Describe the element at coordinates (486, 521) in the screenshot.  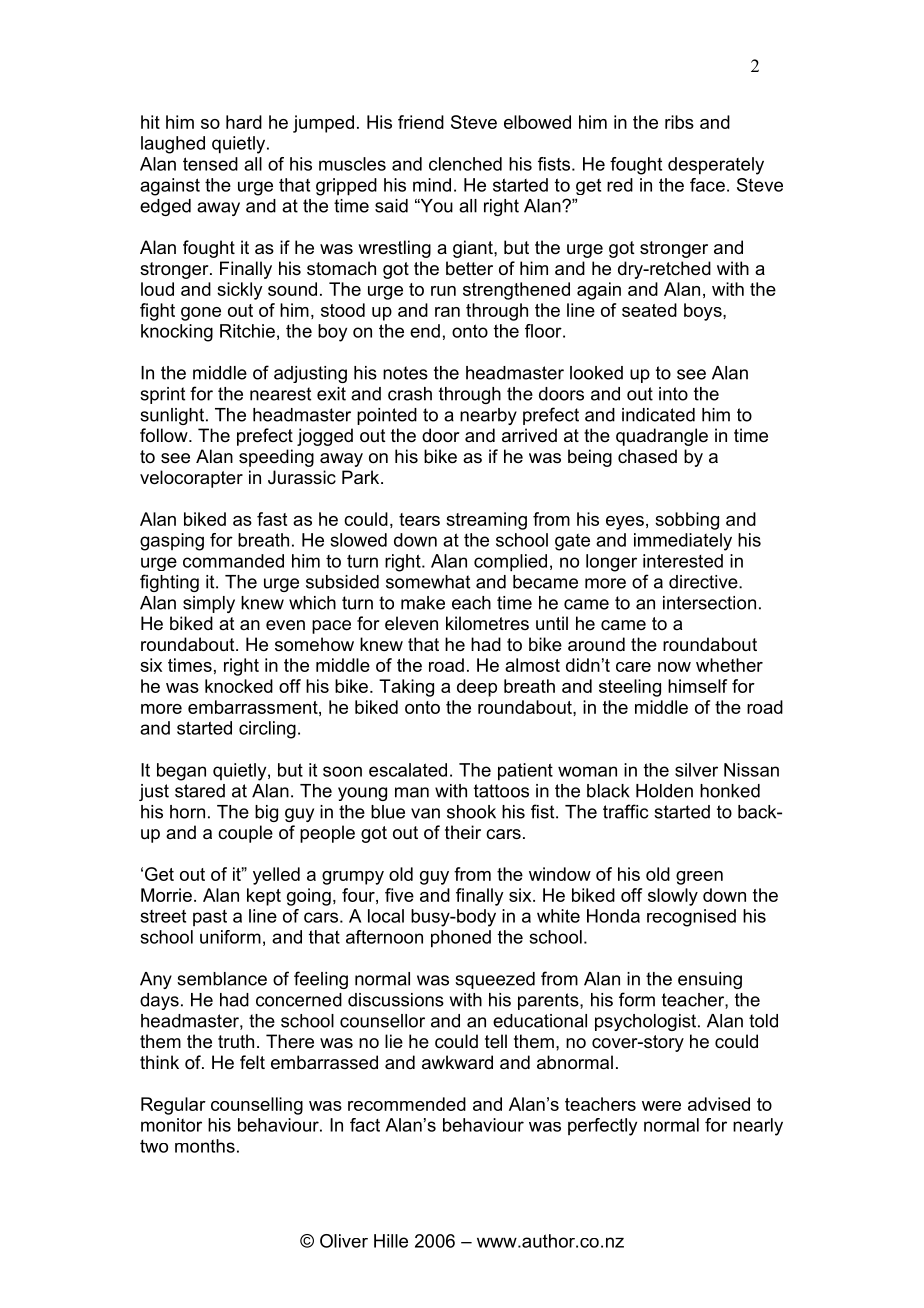
I see `streaming` at that location.
